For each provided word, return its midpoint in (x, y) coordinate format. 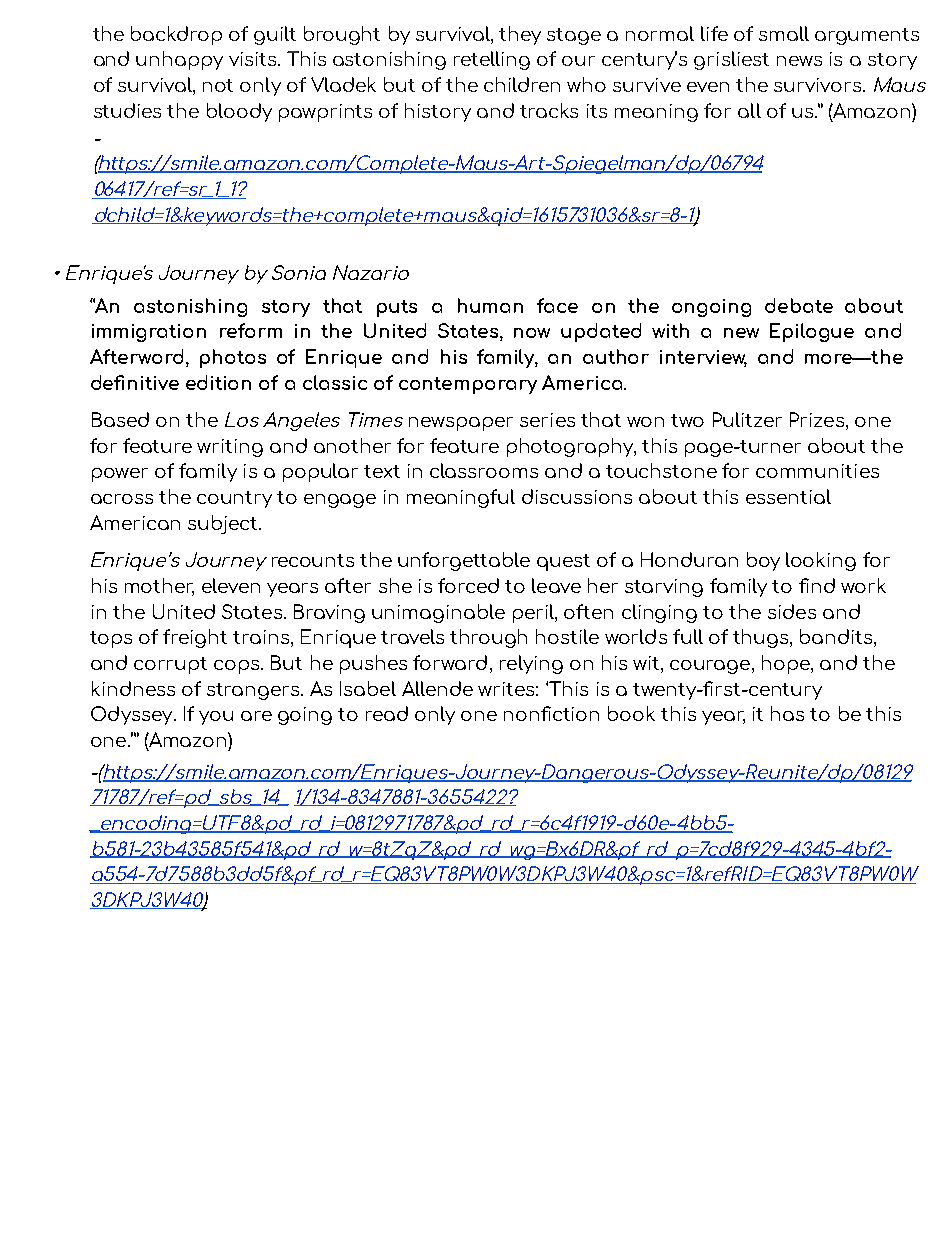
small (784, 33)
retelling (492, 60)
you (216, 718)
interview (703, 358)
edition (218, 382)
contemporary (468, 385)
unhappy (179, 60)
